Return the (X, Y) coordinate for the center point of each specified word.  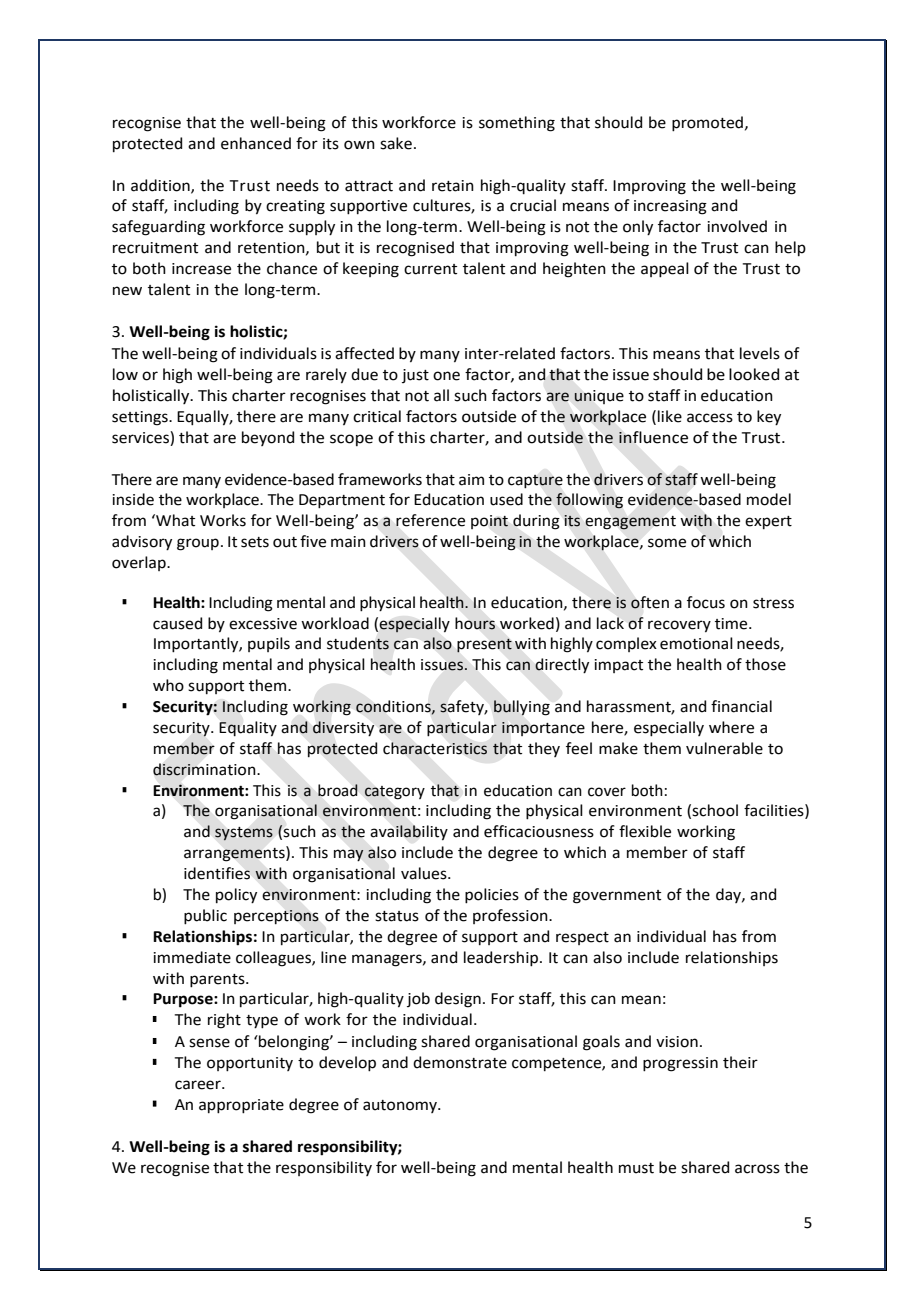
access (710, 418)
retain (453, 186)
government (617, 897)
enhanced (256, 143)
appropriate (241, 1106)
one (446, 376)
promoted (707, 124)
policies (492, 896)
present (484, 645)
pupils (269, 644)
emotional (696, 643)
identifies (217, 873)
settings (141, 418)
